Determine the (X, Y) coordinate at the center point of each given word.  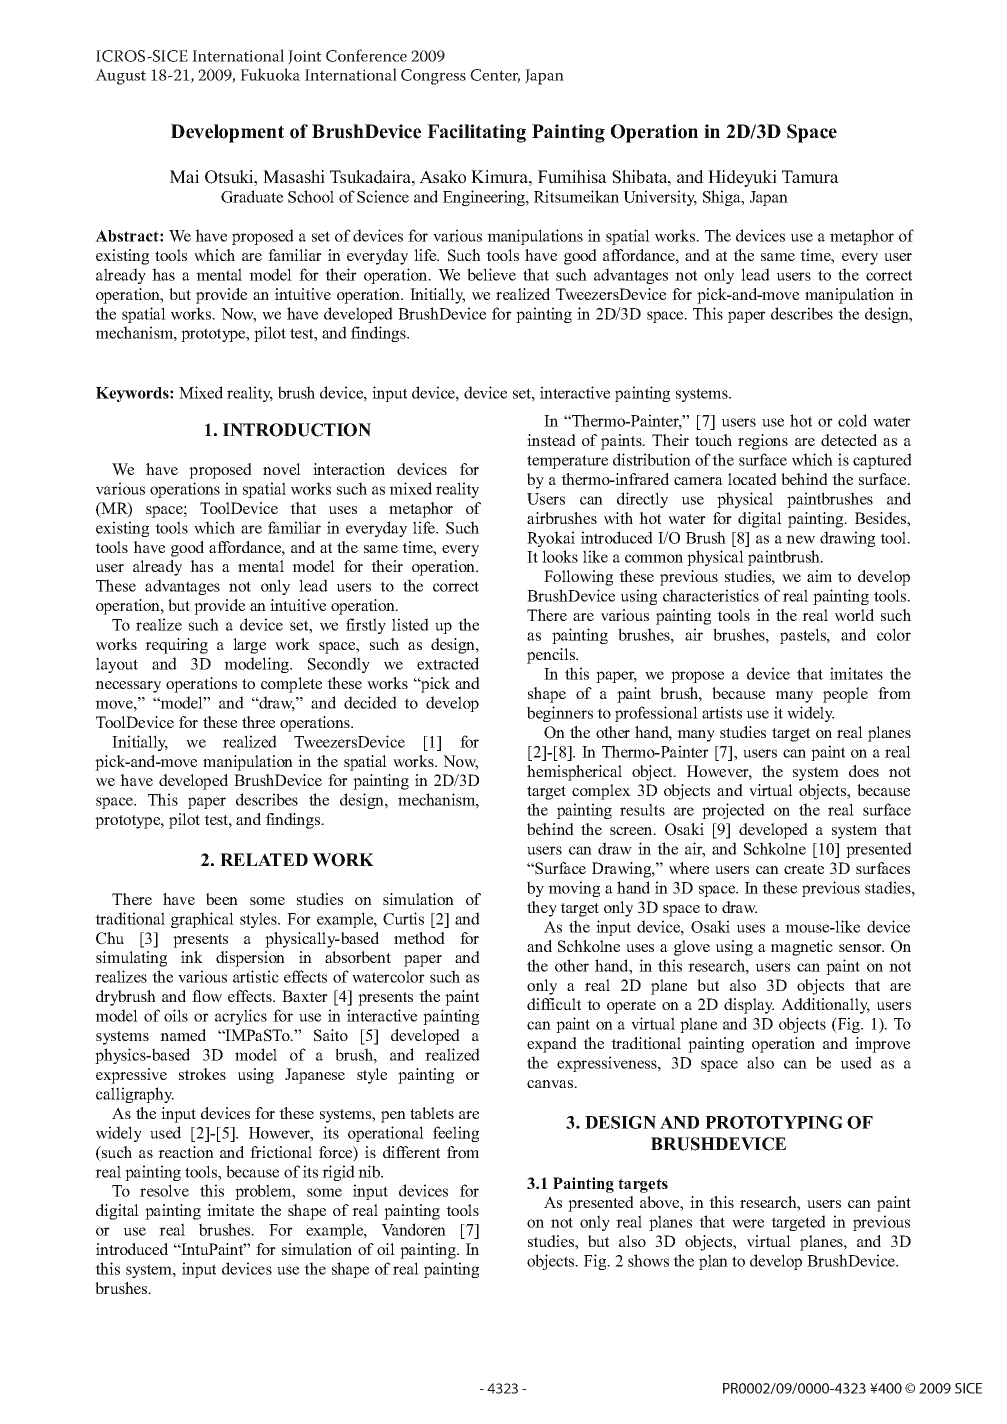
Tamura (810, 177)
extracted (448, 663)
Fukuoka (270, 74)
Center (495, 76)
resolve (164, 1190)
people (845, 695)
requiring (176, 646)
